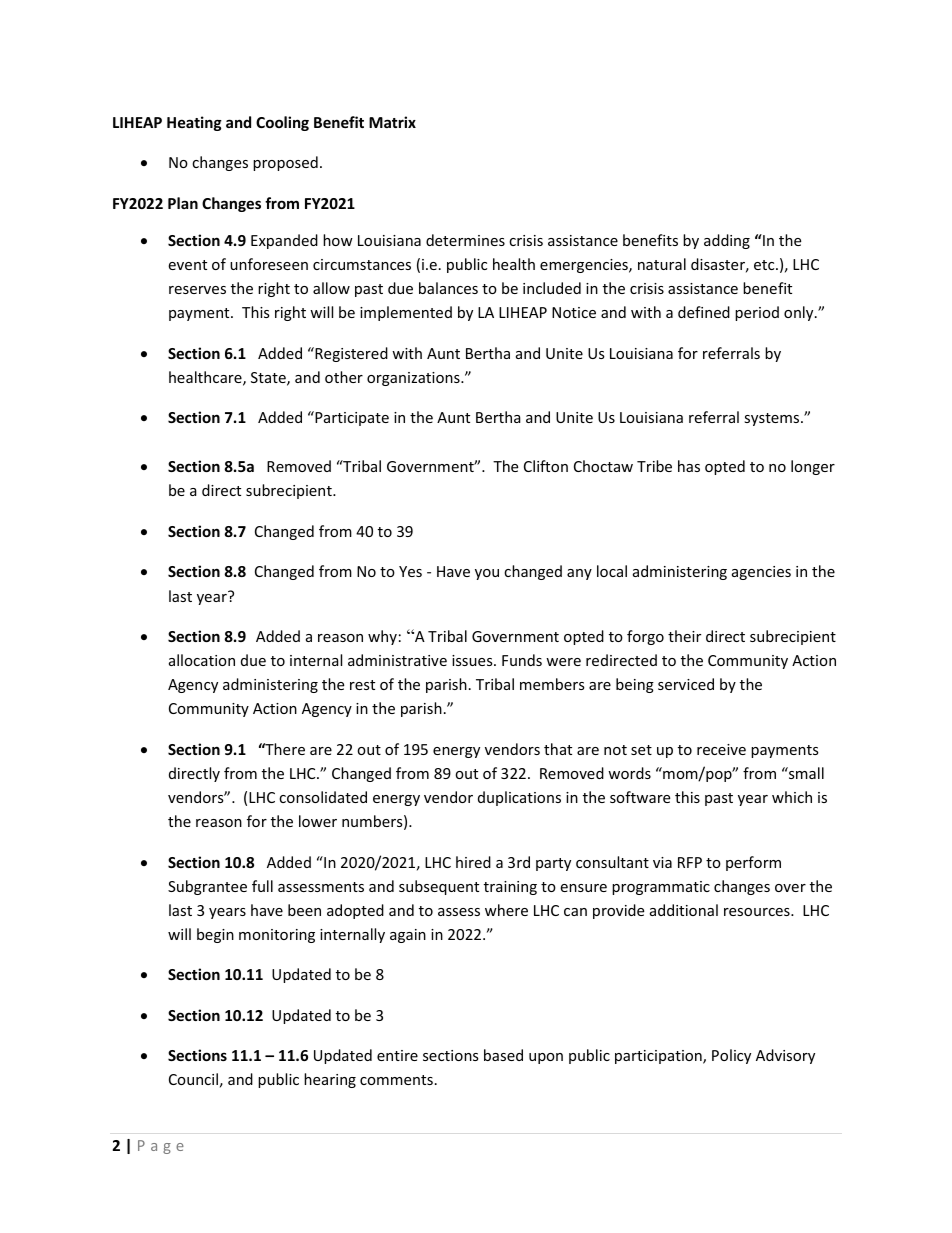 The height and width of the page is (1233, 952). I want to click on based, so click(503, 1055).
